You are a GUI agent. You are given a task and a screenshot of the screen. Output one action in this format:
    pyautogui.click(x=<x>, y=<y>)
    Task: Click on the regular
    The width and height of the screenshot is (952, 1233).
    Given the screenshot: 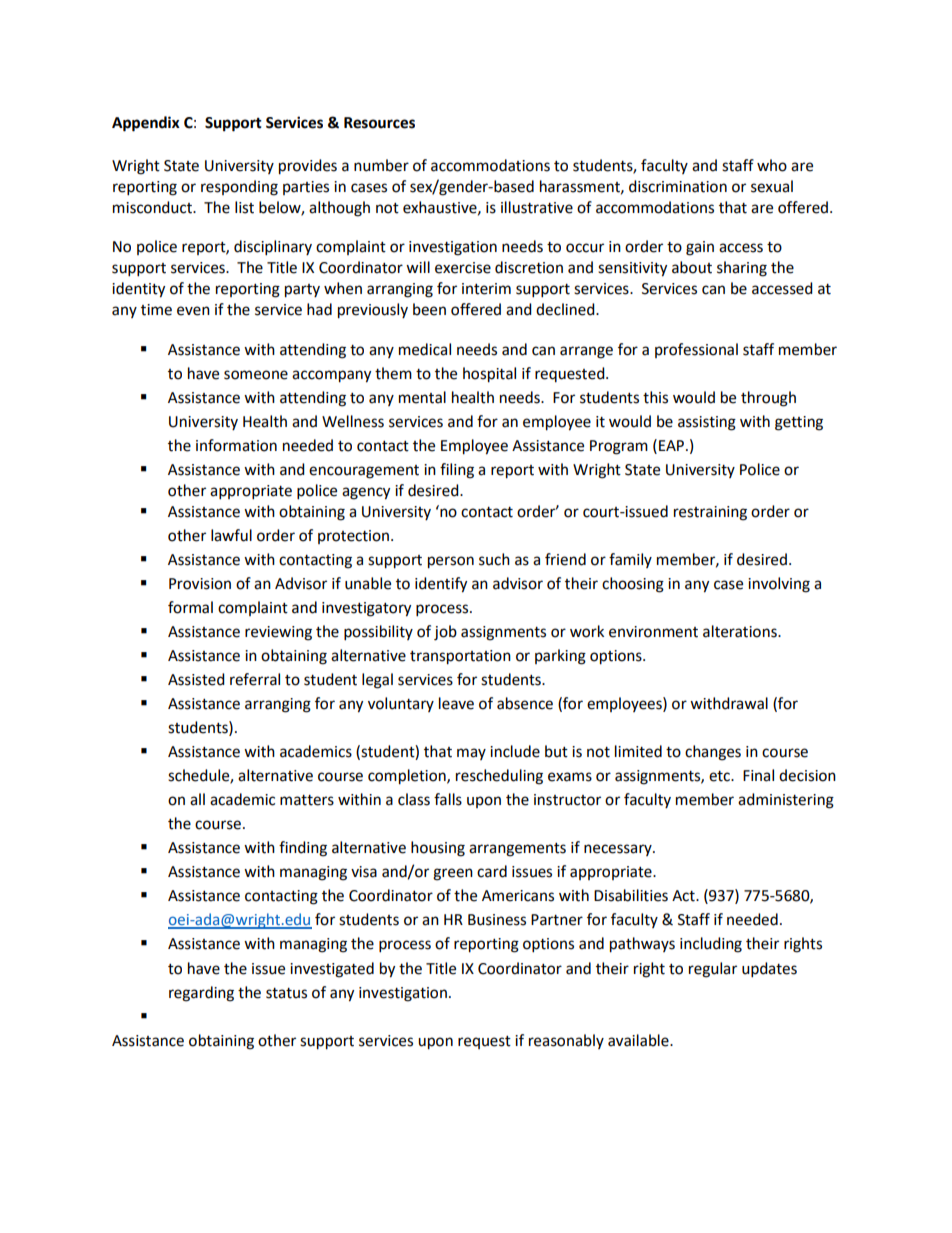 What is the action you would take?
    pyautogui.click(x=713, y=970)
